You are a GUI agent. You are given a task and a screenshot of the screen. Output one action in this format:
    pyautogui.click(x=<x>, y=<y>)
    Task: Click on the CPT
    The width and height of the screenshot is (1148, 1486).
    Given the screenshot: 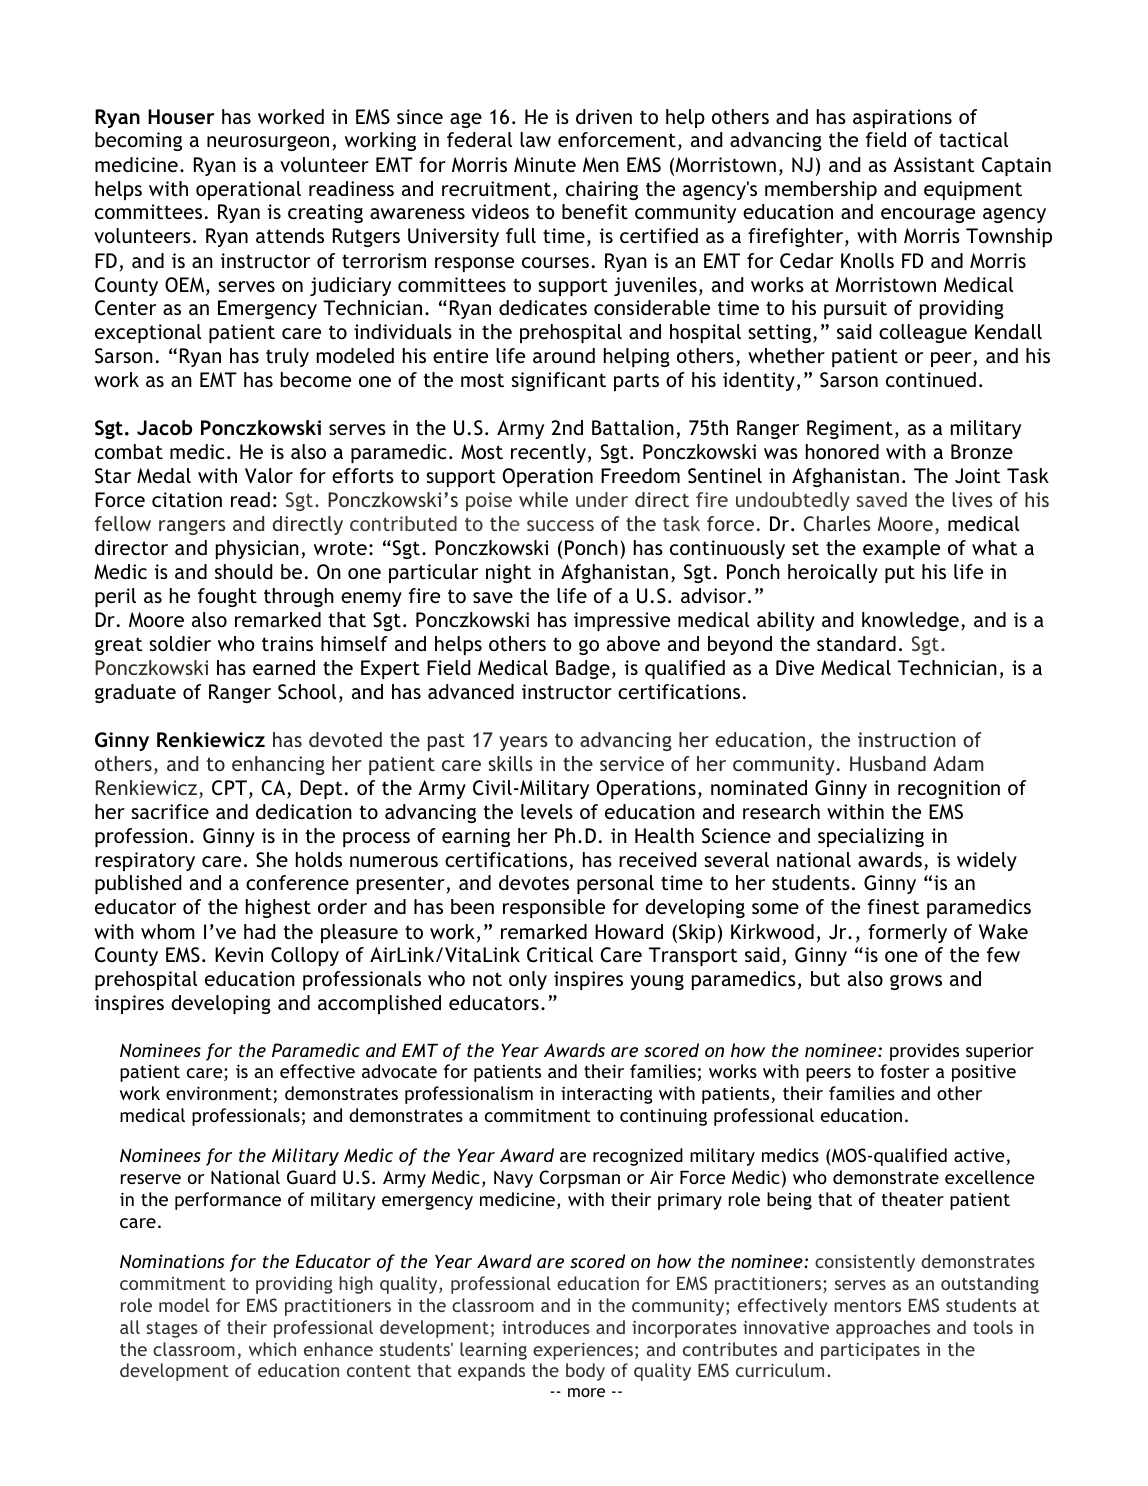 What is the action you would take?
    pyautogui.click(x=229, y=788)
